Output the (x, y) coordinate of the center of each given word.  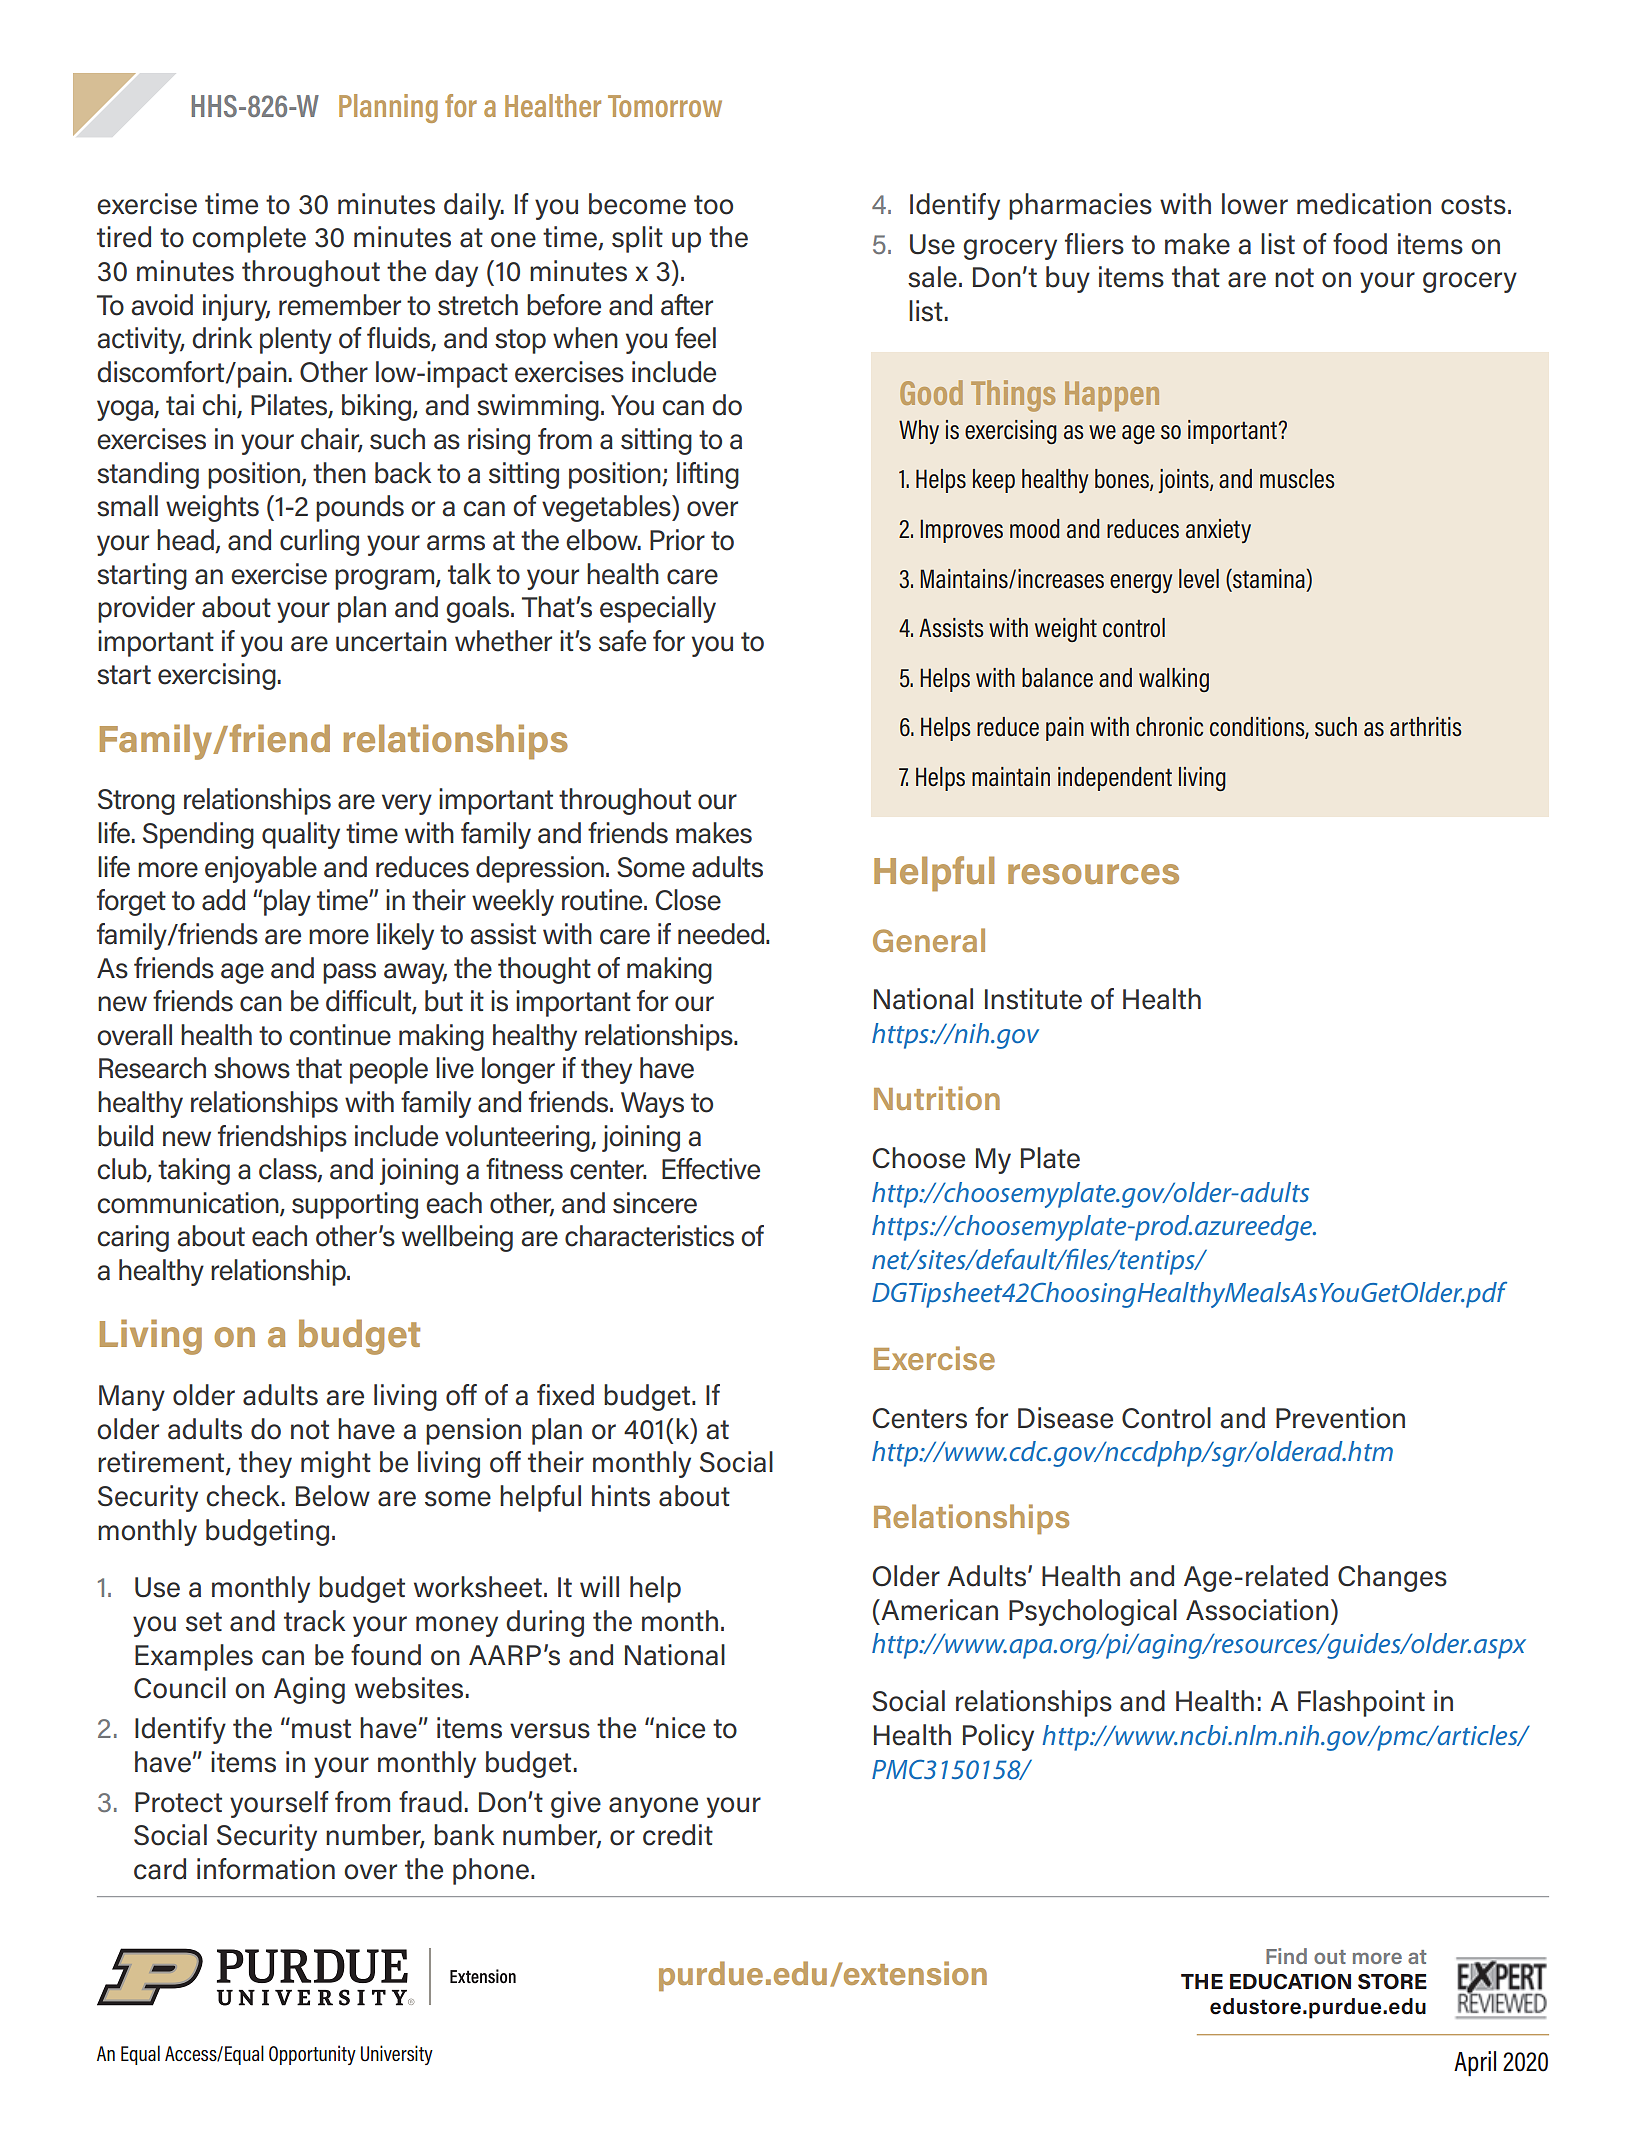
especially (658, 609)
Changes (1392, 1578)
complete (249, 239)
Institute (1033, 999)
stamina (1269, 579)
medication (1364, 204)
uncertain (391, 641)
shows (252, 1068)
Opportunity (312, 2055)
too (713, 205)
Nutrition (937, 1098)
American (938, 1610)
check (242, 1496)
